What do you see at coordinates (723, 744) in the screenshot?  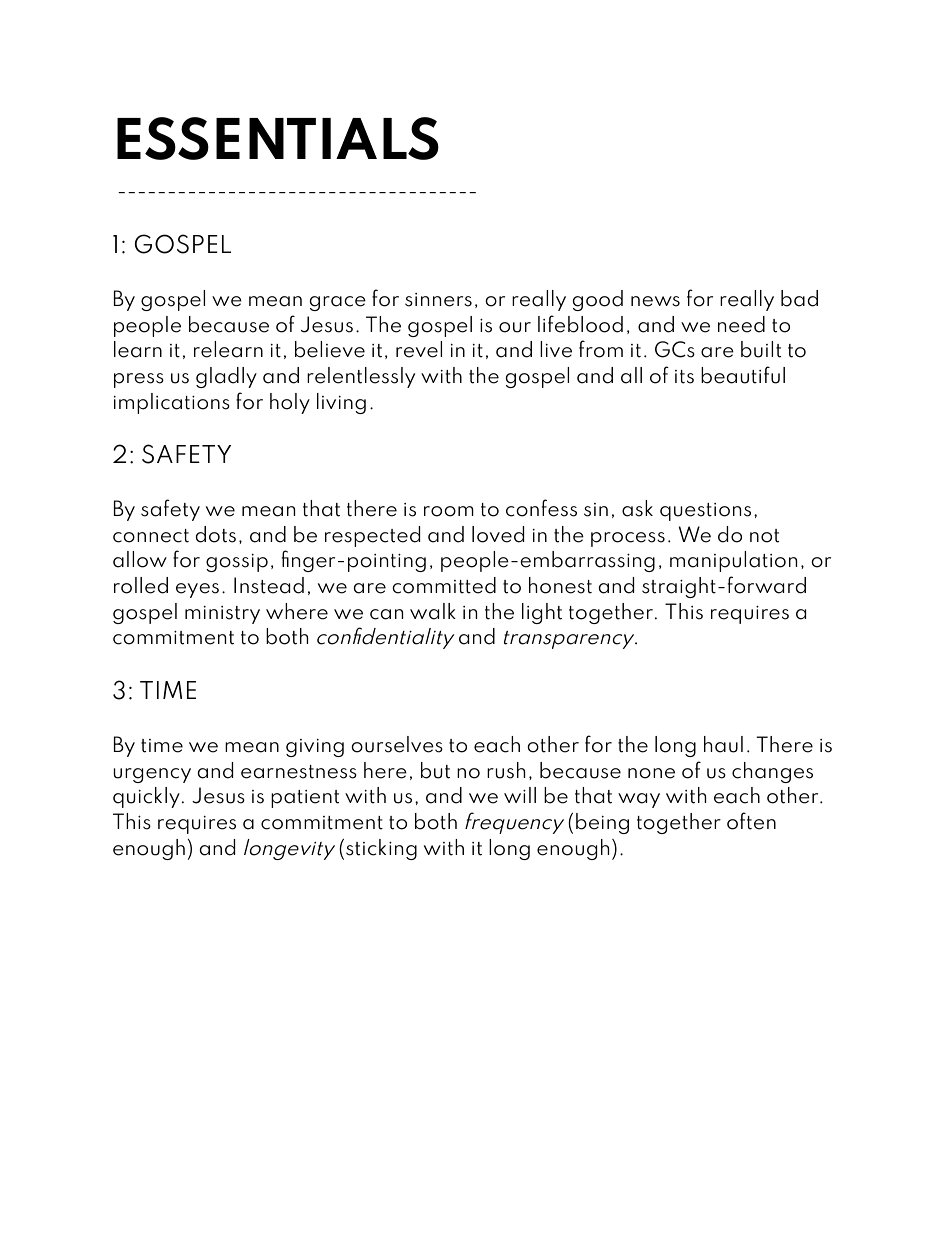 I see `haul` at bounding box center [723, 744].
